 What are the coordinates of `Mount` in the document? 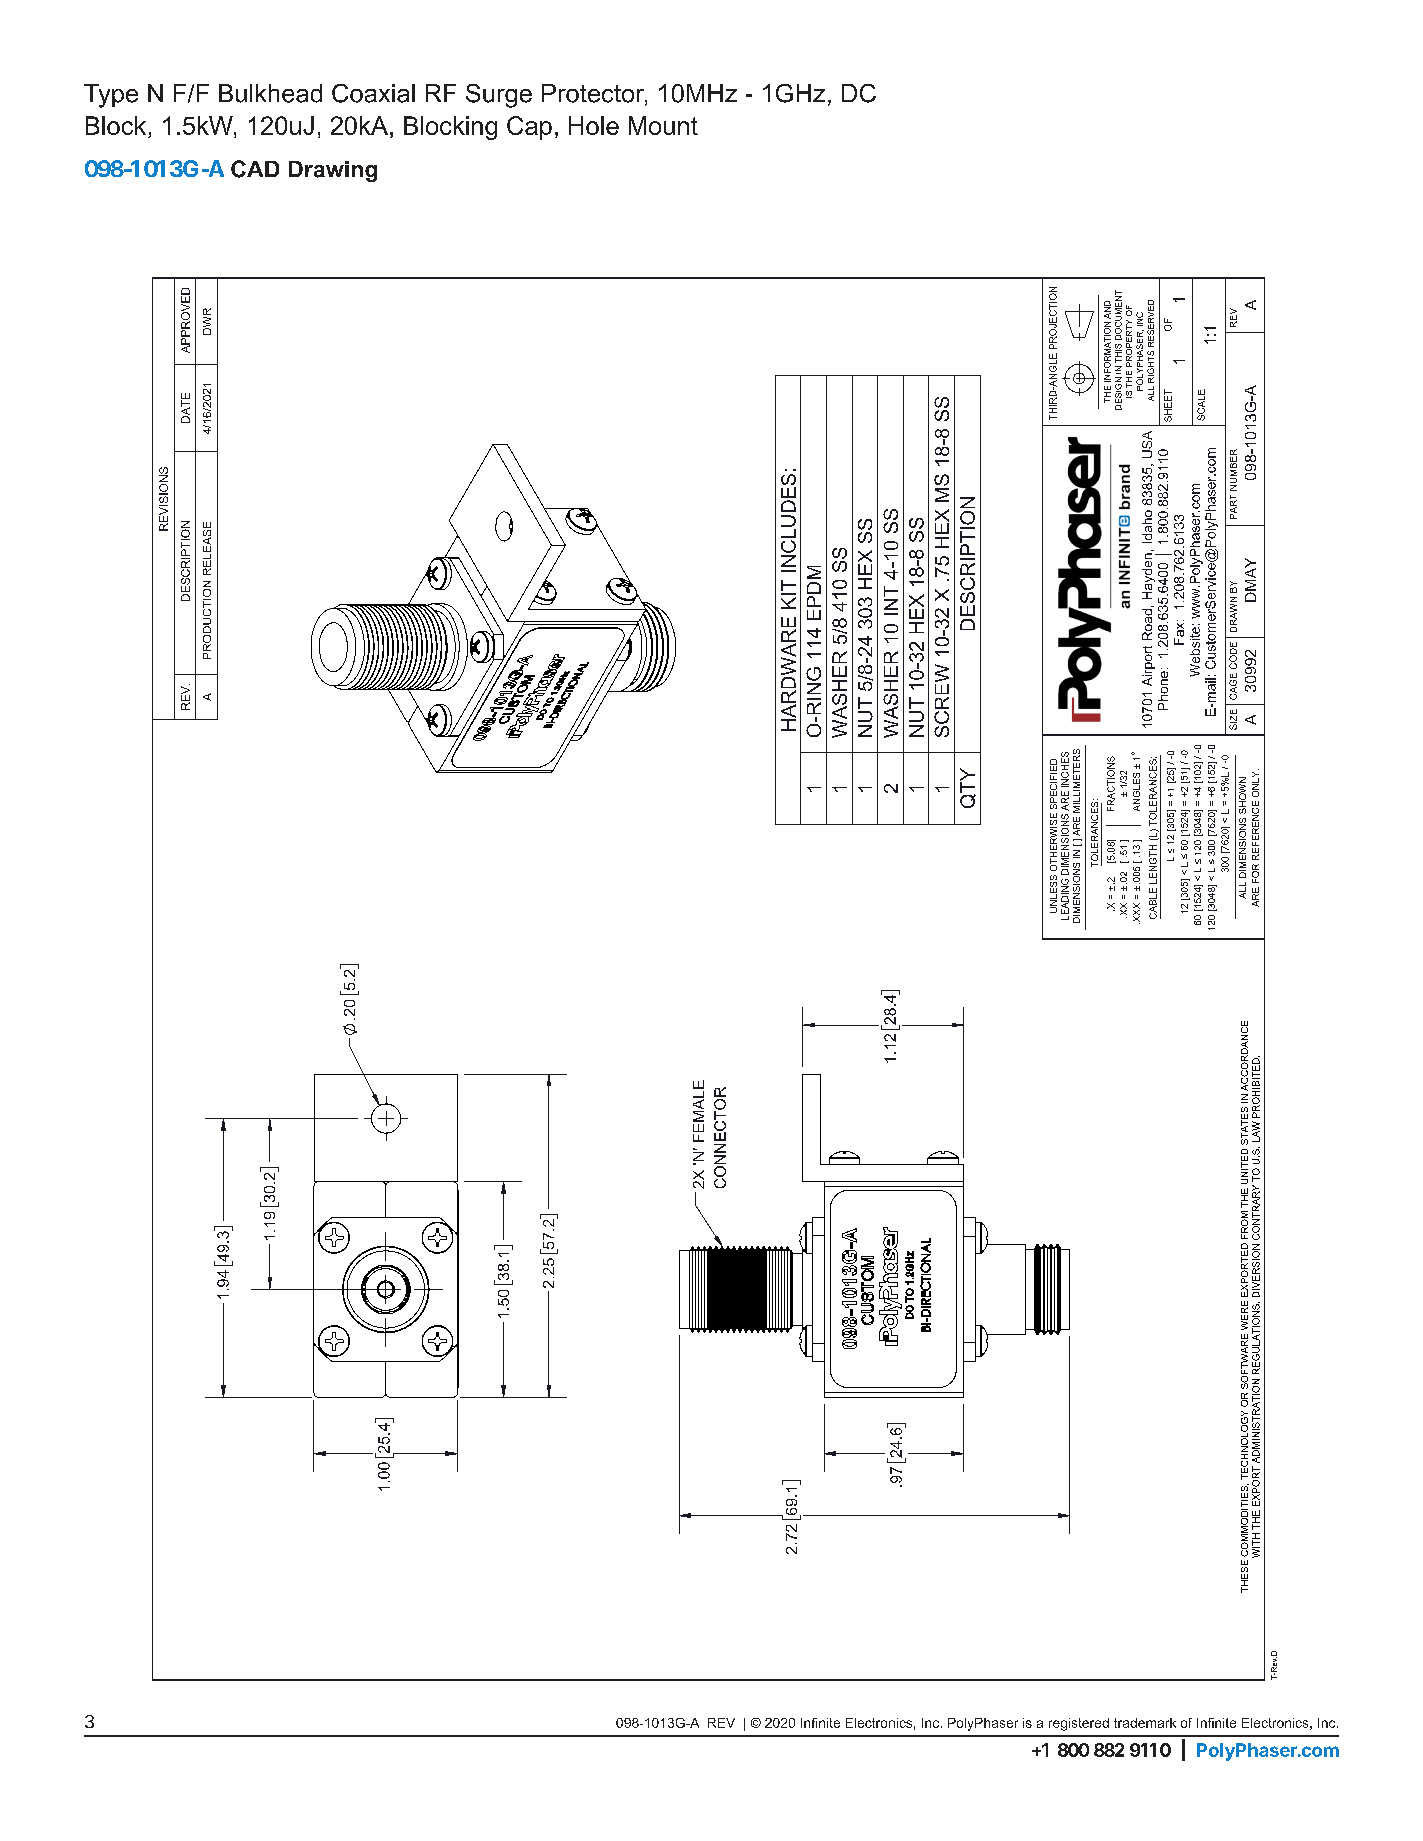 It's located at (663, 125).
